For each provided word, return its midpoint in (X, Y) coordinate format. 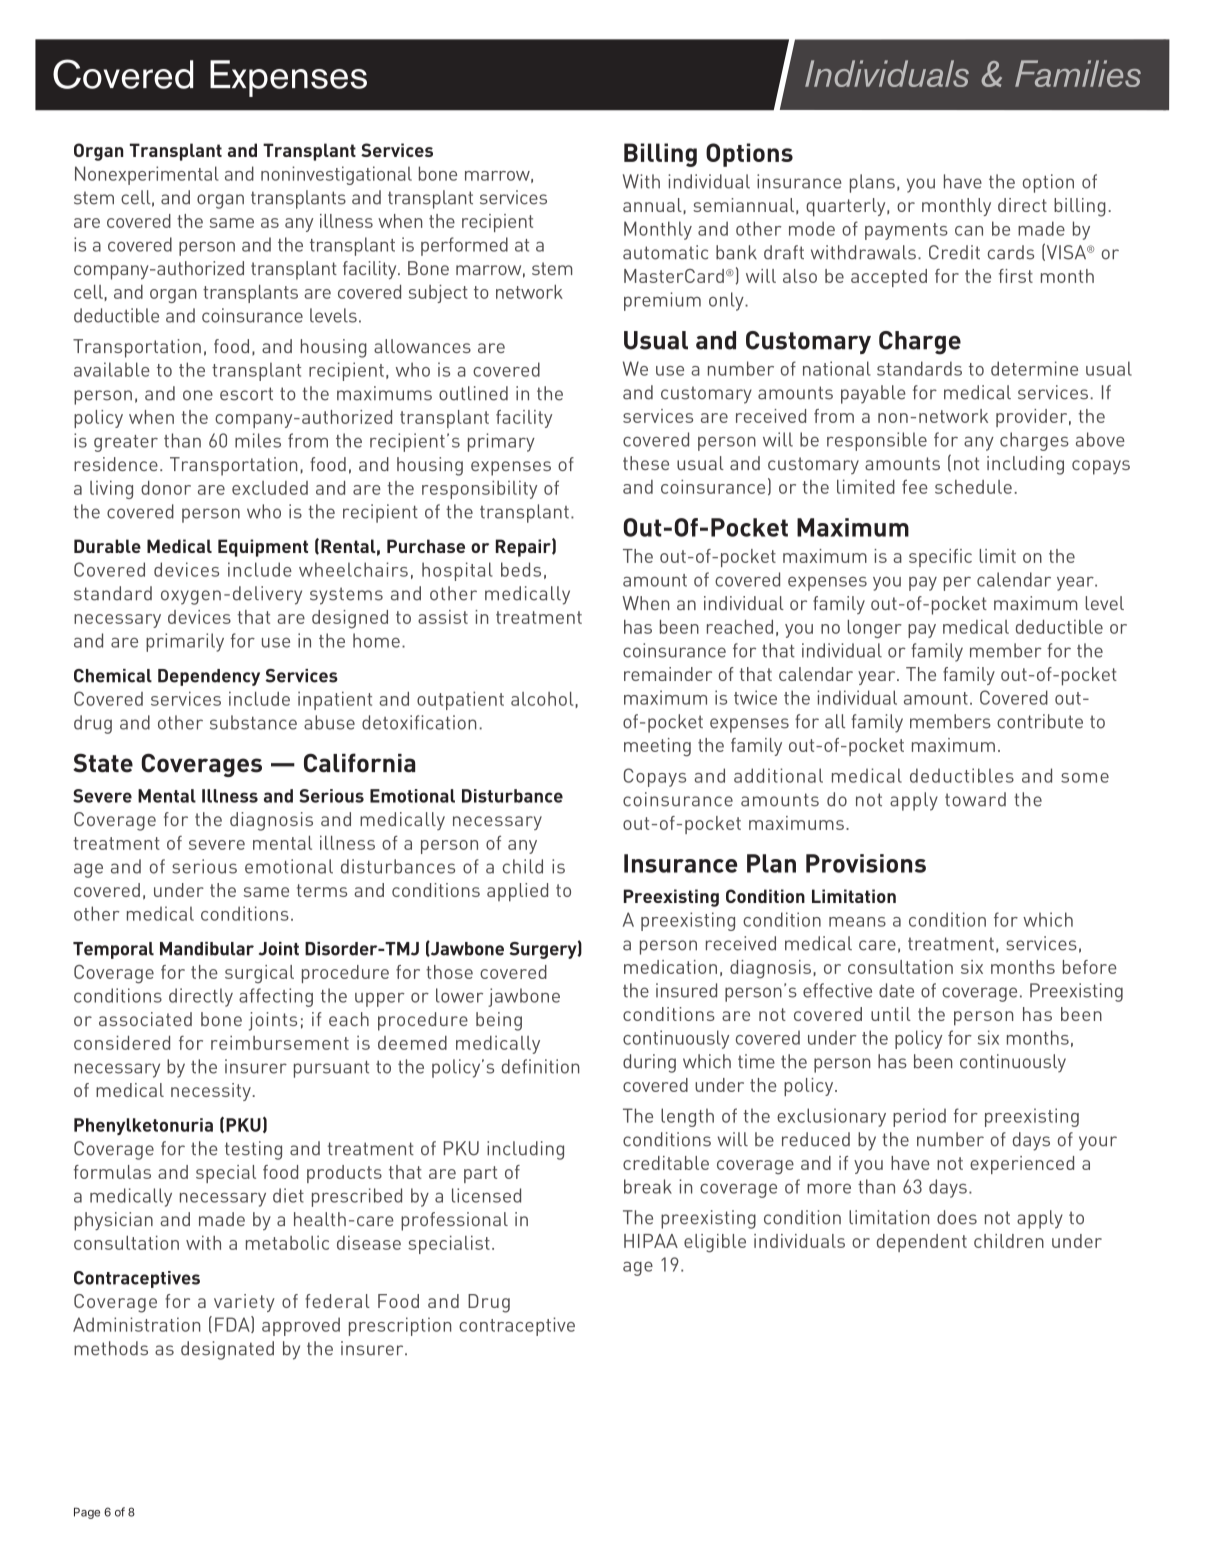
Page (87, 1513)
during (649, 1063)
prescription (400, 1326)
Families (1078, 73)
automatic (665, 252)
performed (464, 246)
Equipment (263, 548)
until (891, 1014)
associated (145, 1019)
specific (940, 558)
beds (521, 569)
